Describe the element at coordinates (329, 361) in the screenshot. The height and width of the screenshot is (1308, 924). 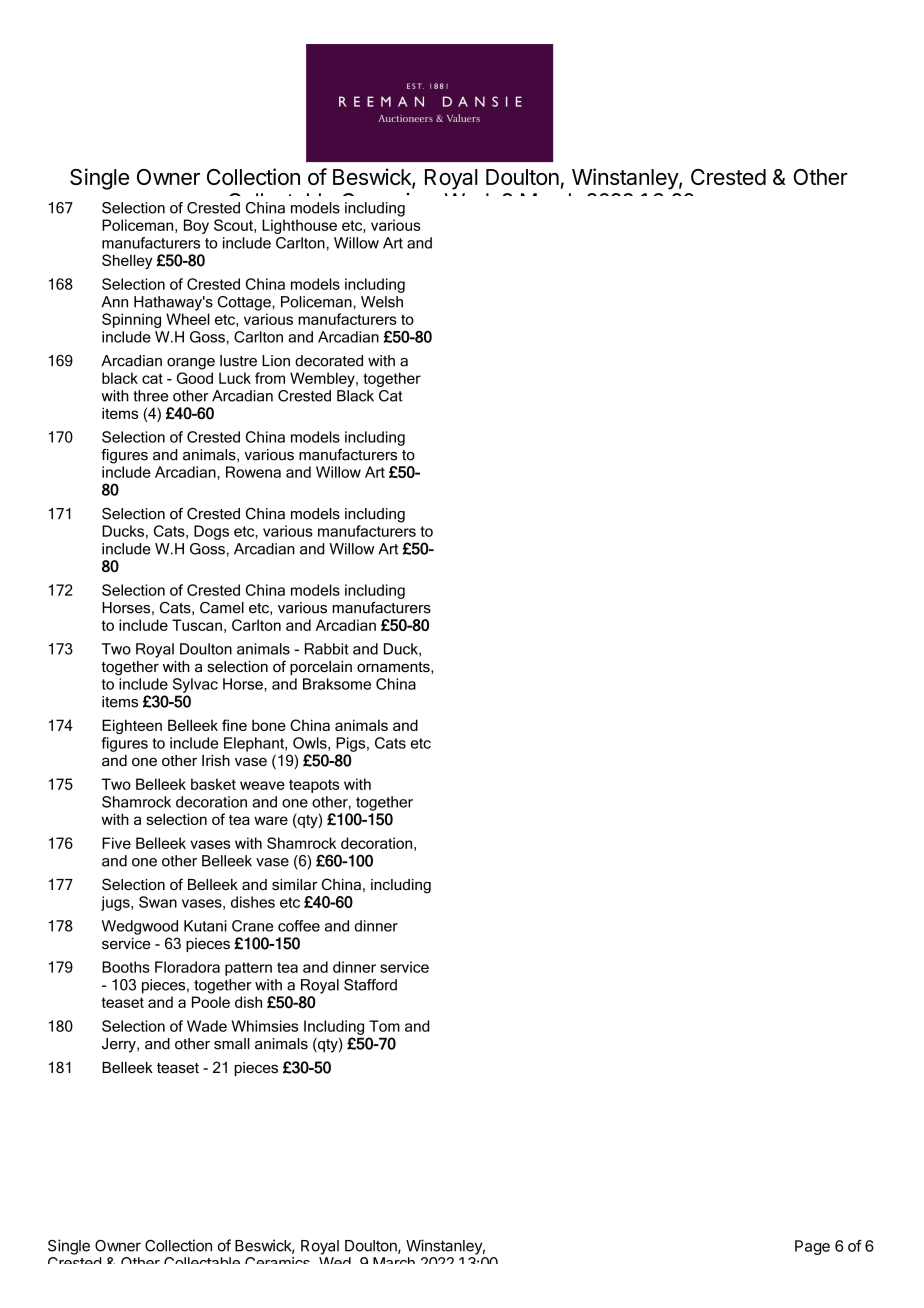
I see `decorated` at that location.
